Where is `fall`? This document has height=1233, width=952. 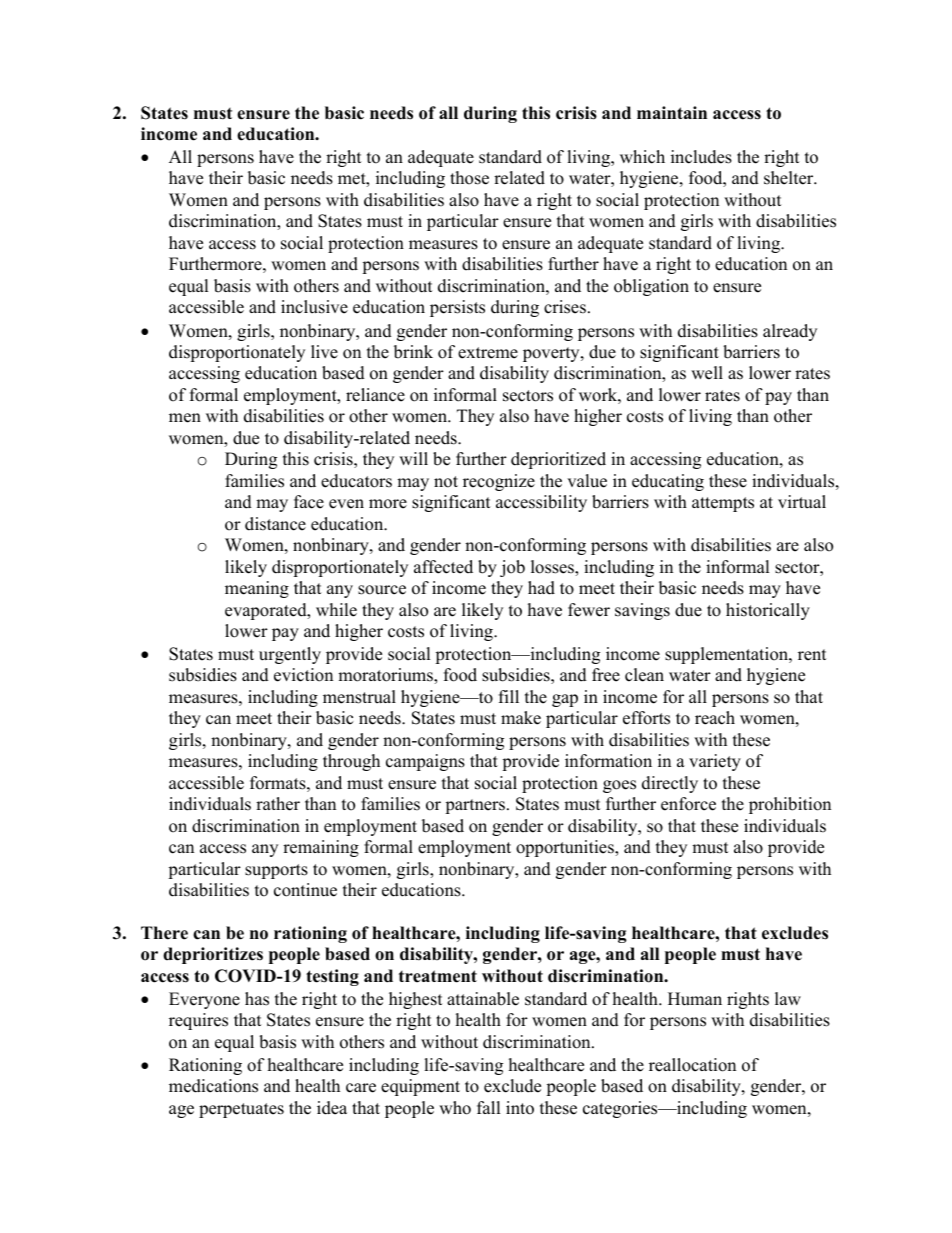
fall is located at coordinates (489, 1107).
